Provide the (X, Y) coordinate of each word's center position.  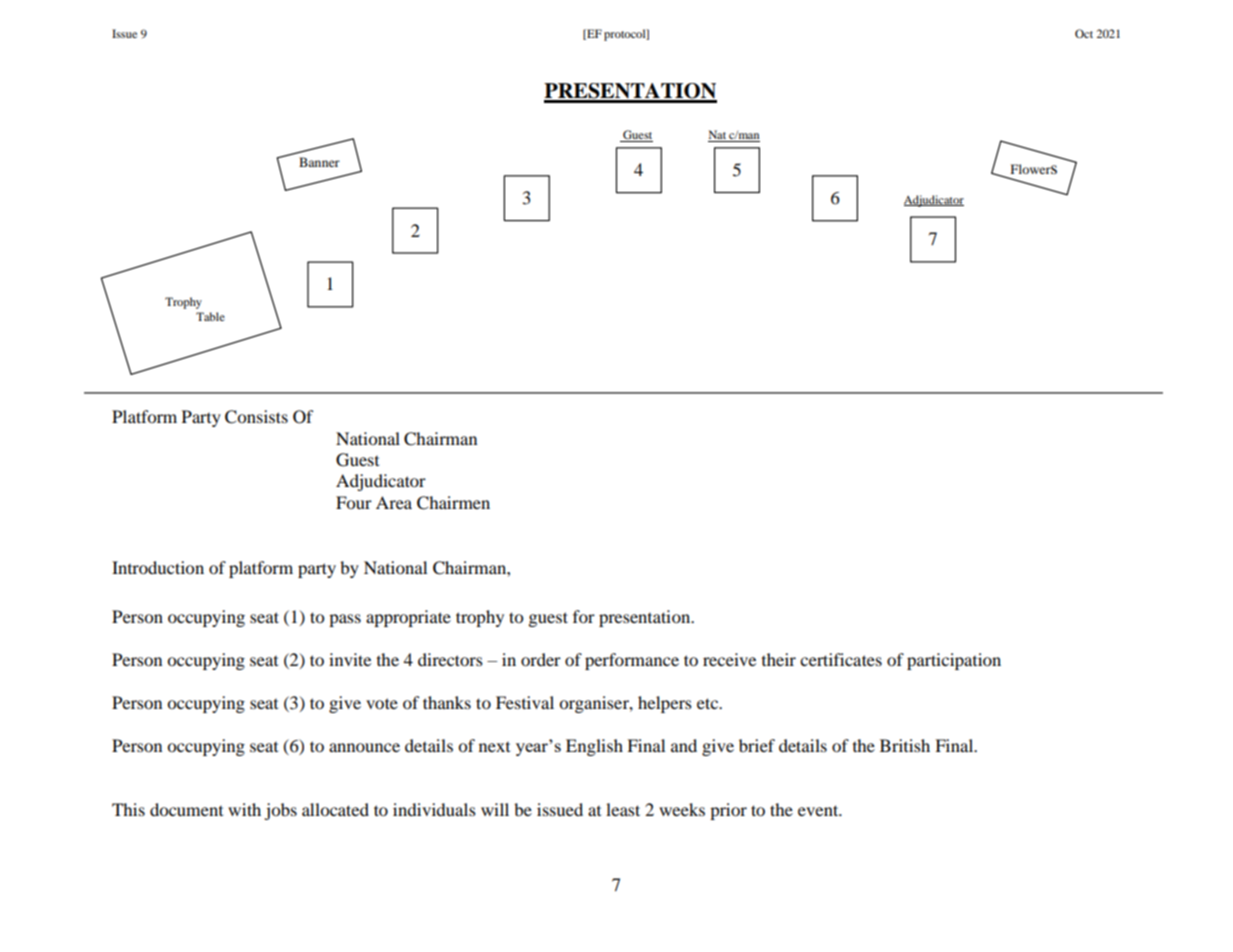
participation (954, 661)
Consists (256, 417)
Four (354, 502)
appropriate (408, 618)
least (623, 809)
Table (210, 316)
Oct (1084, 33)
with (244, 809)
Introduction (158, 567)
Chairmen (453, 503)
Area (394, 502)
